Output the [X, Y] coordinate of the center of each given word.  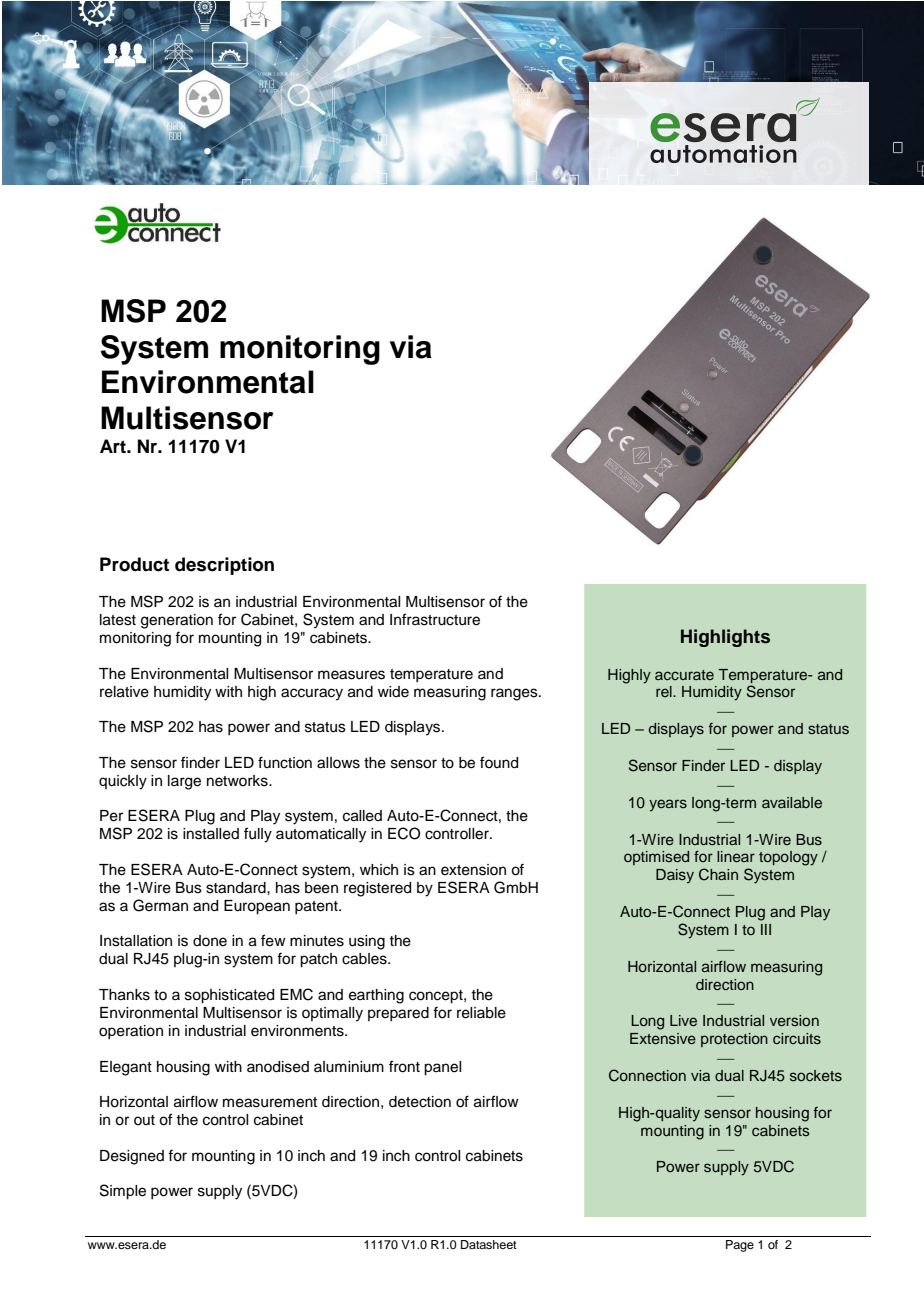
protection [734, 1040]
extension [473, 870]
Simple [123, 1192]
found [499, 762]
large [184, 782]
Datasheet [489, 1244]
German [160, 905]
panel [442, 1068]
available [792, 802]
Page [740, 1246]
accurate [684, 675]
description [224, 566]
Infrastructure [435, 619]
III [766, 929]
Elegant [126, 1068]
